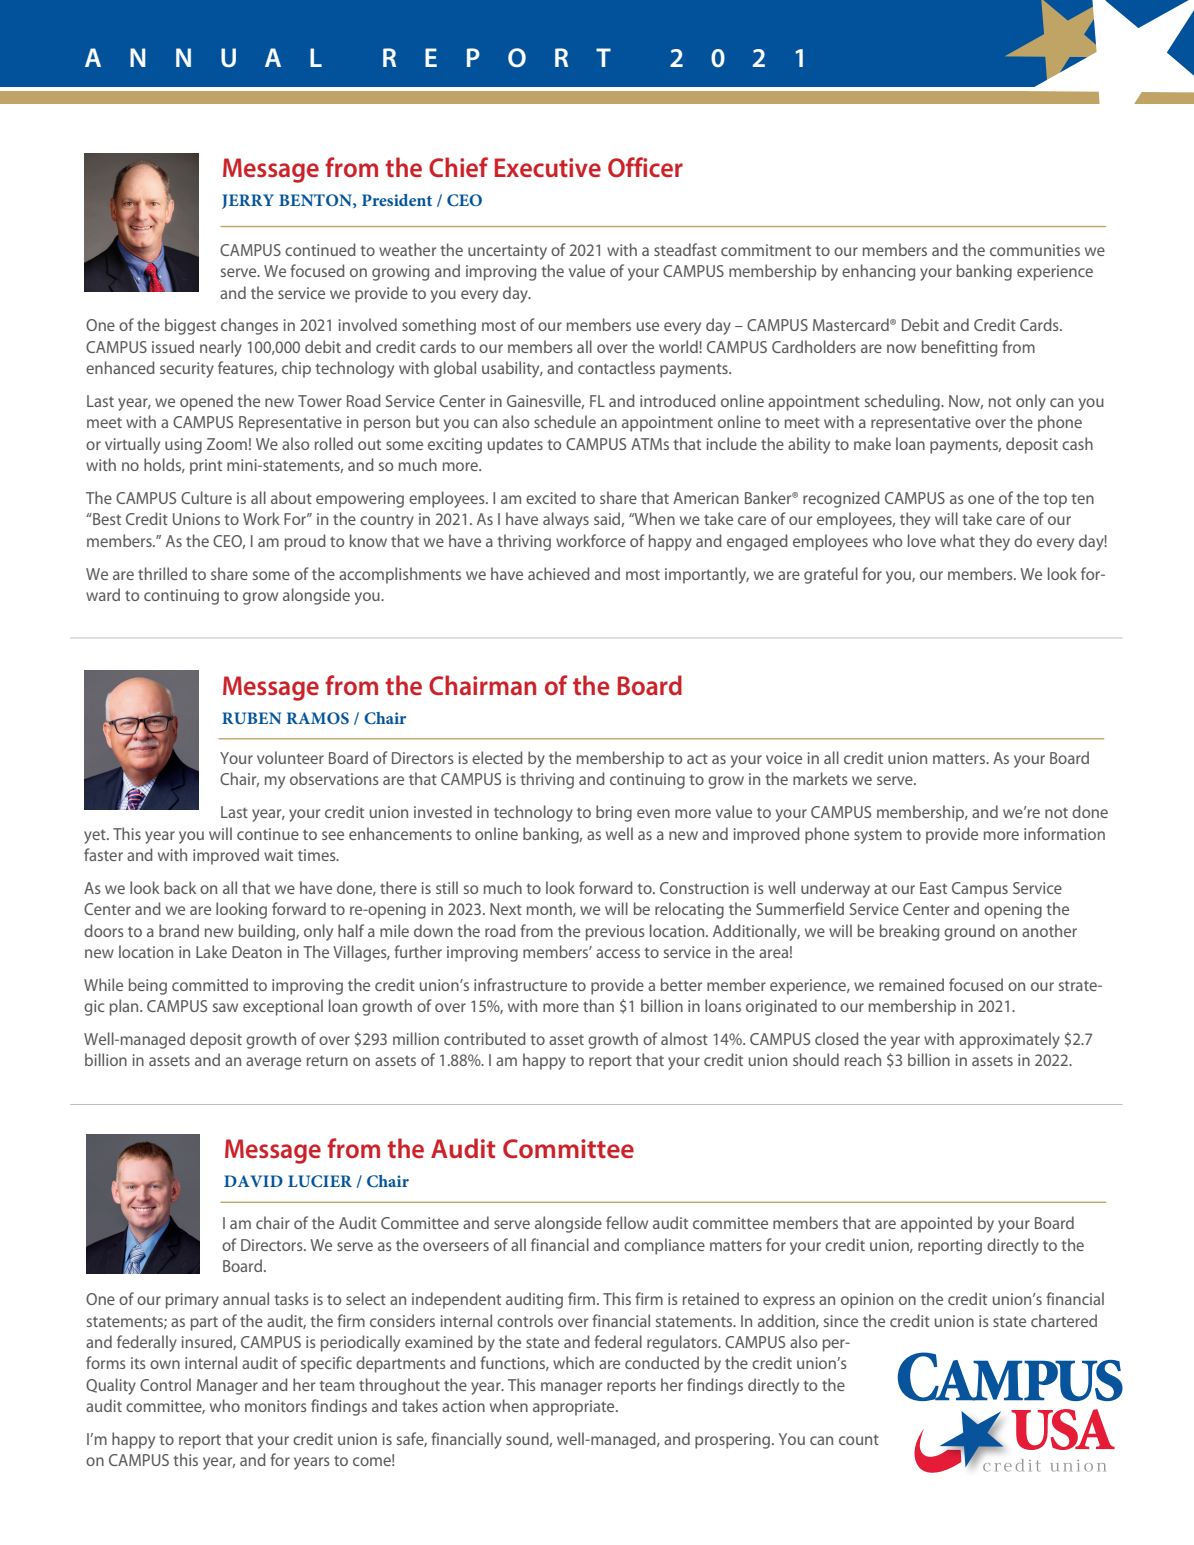  What do you see at coordinates (598, 1005) in the document?
I see `than` at bounding box center [598, 1005].
